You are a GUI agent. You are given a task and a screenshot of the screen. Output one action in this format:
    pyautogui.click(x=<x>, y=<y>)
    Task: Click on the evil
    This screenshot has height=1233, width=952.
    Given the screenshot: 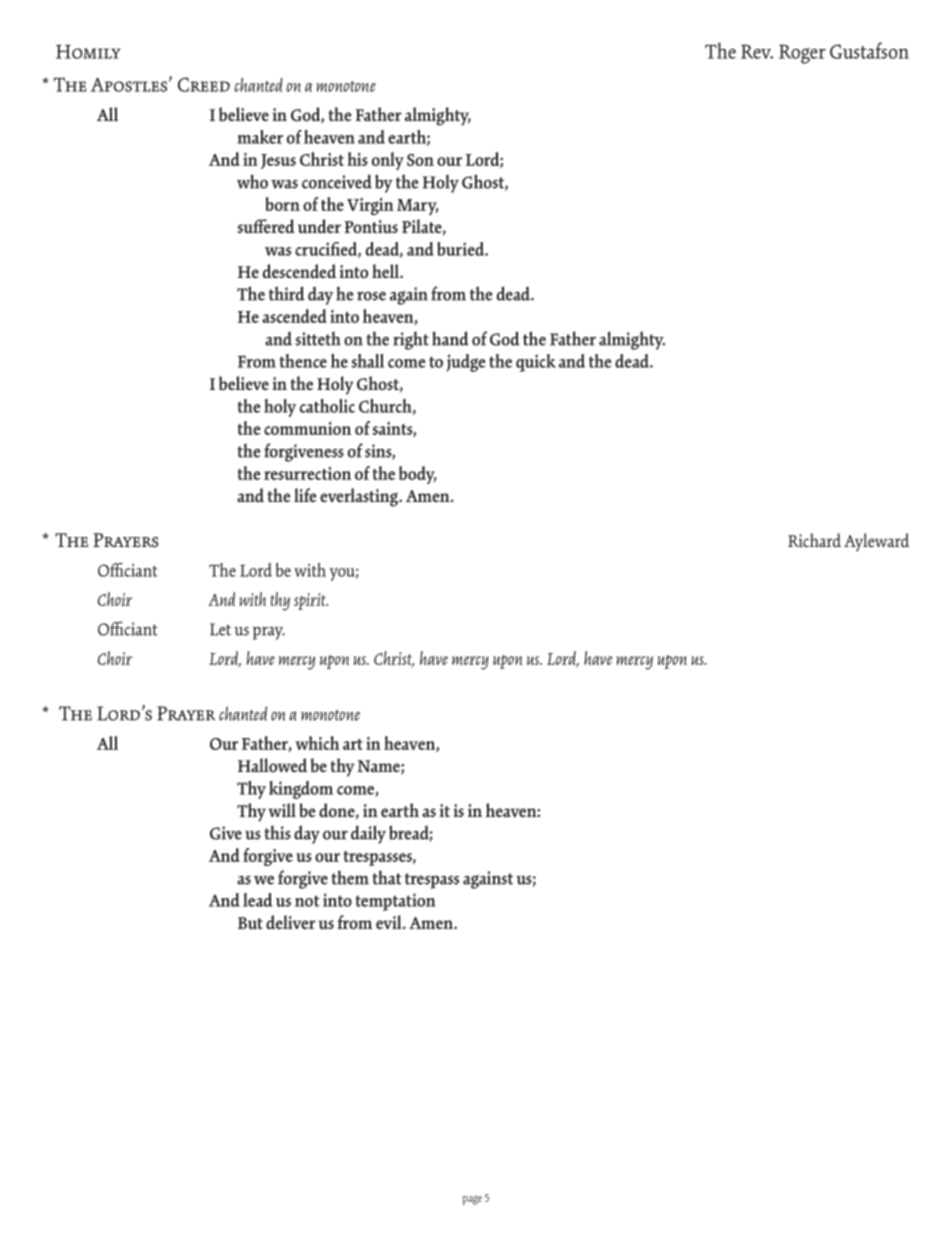 What is the action you would take?
    pyautogui.click(x=390, y=922)
